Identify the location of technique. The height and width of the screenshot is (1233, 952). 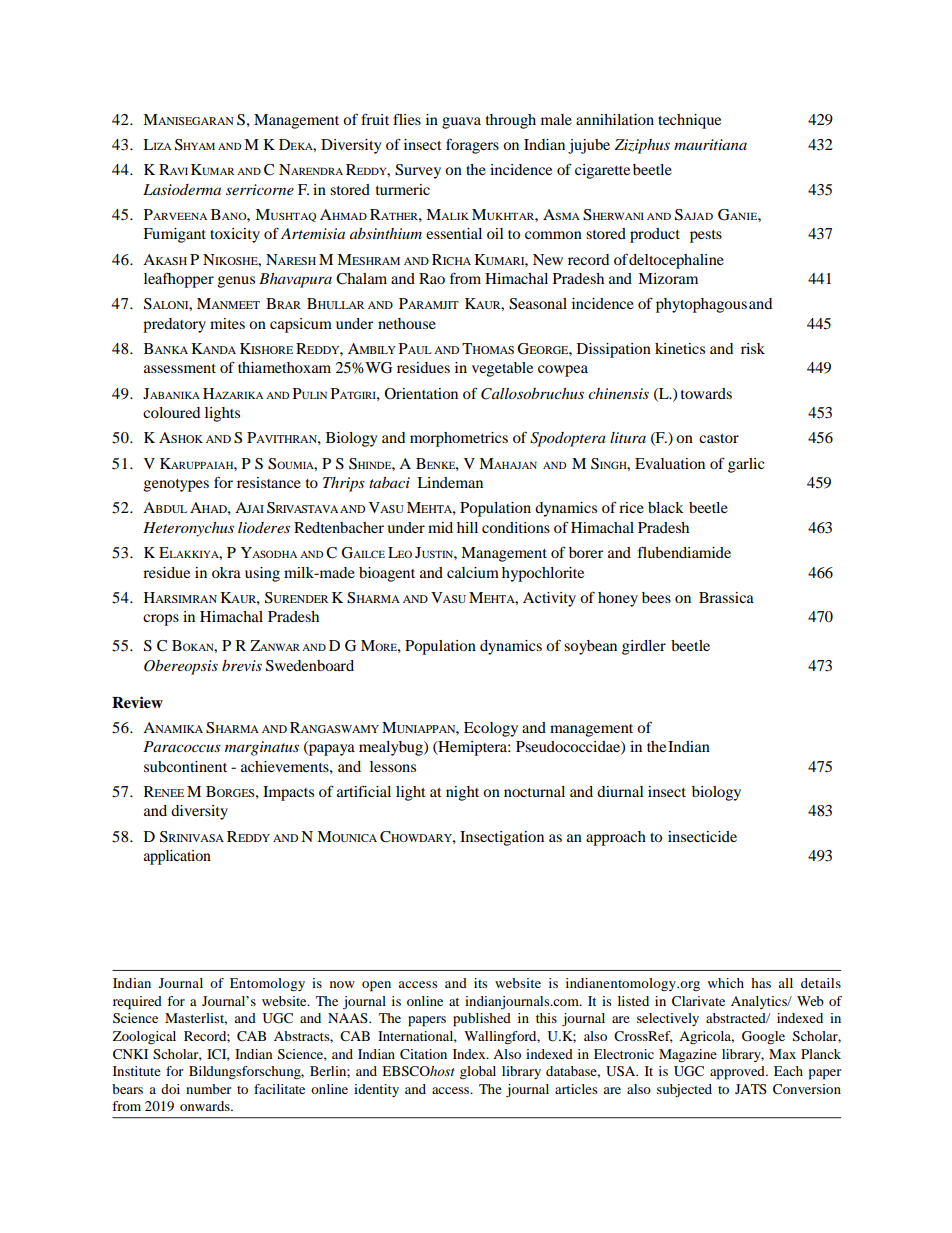
(689, 121).
